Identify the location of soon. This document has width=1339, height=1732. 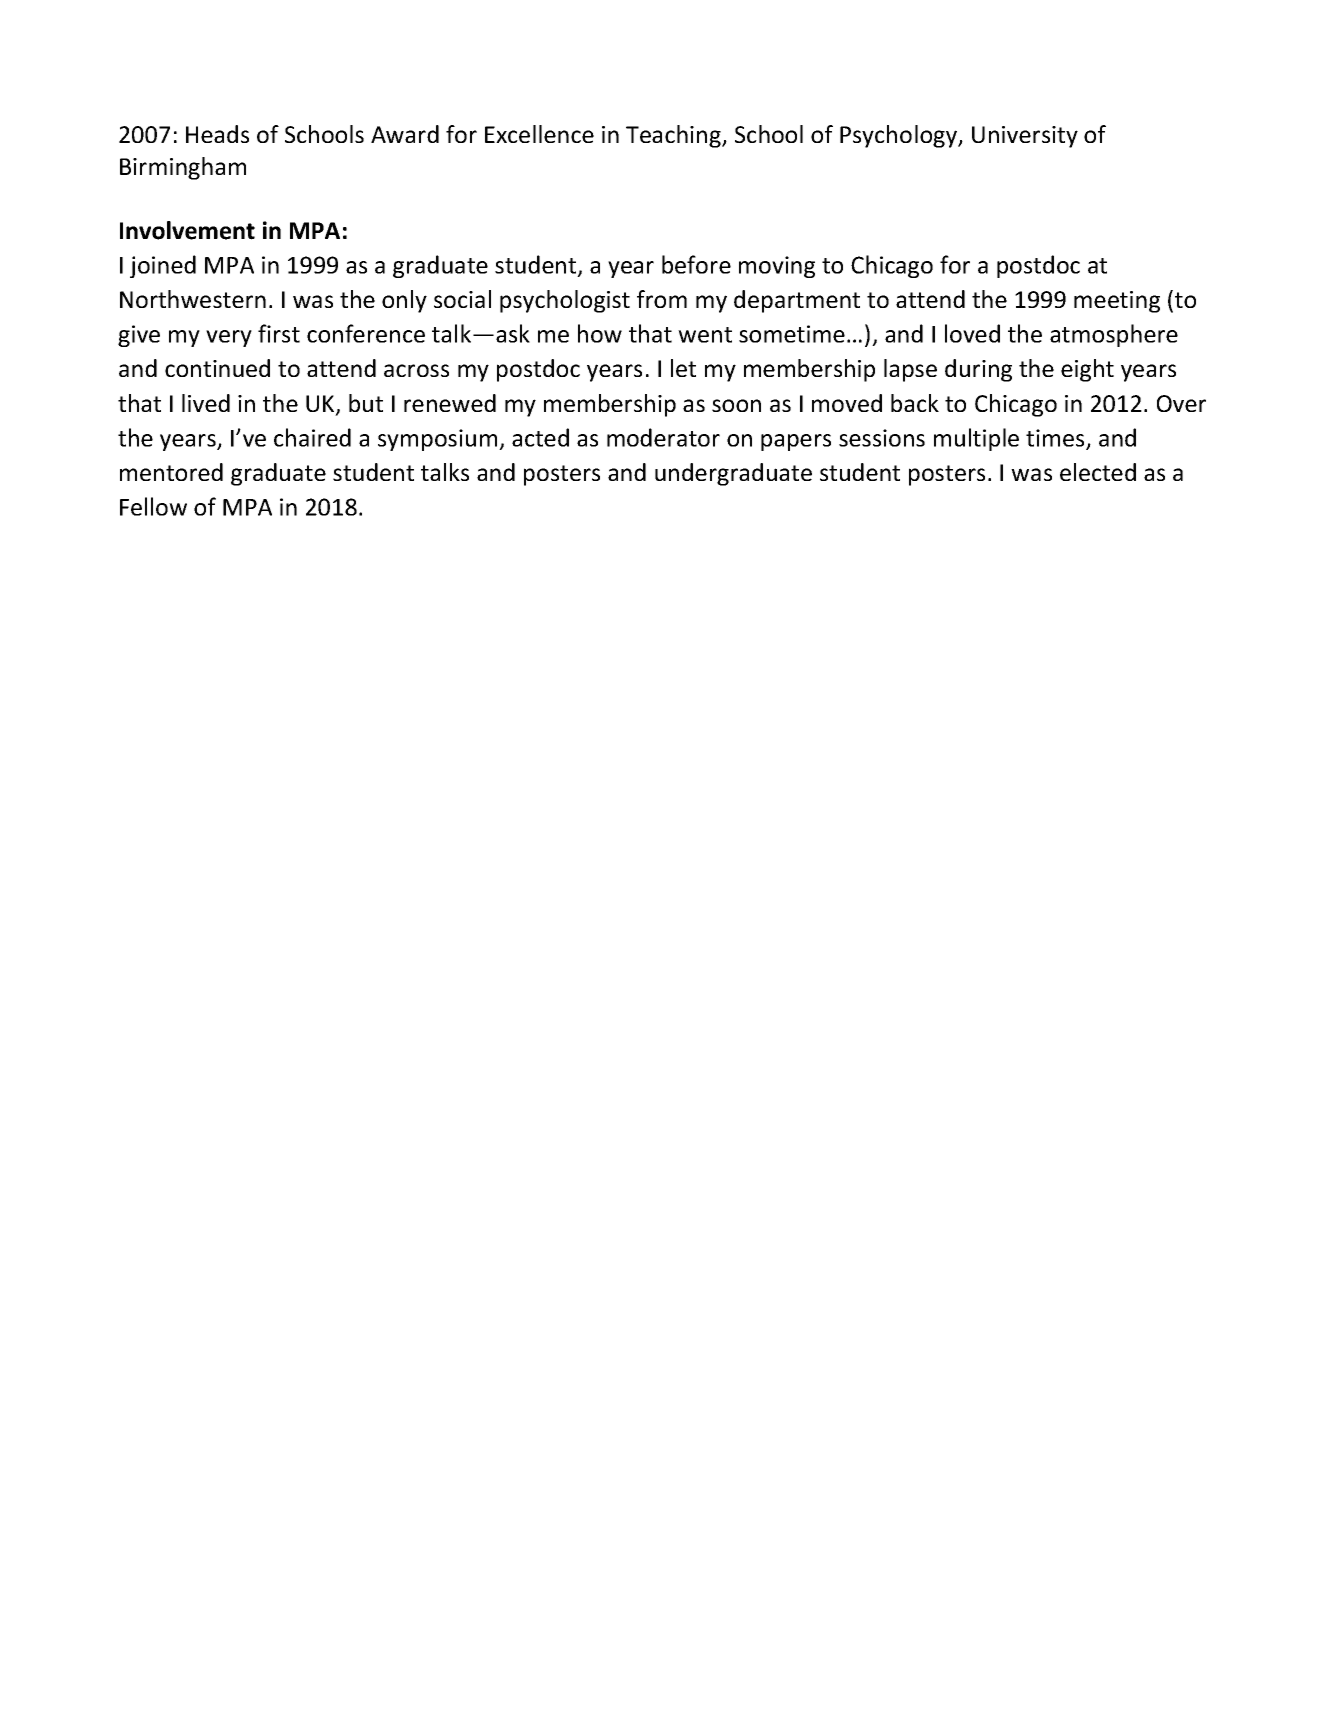
(736, 405).
